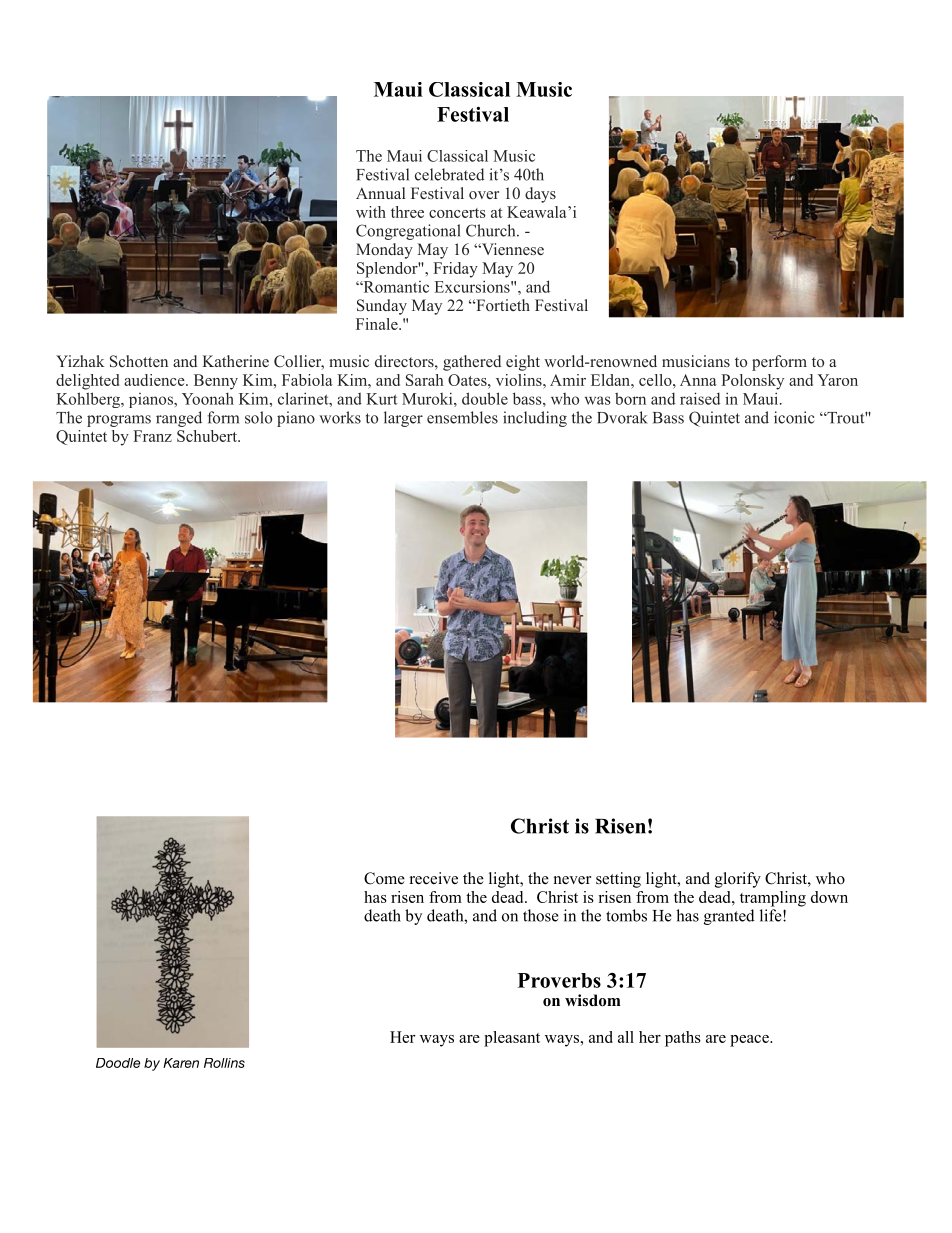 Image resolution: width=952 pixels, height=1233 pixels. I want to click on days, so click(540, 195).
